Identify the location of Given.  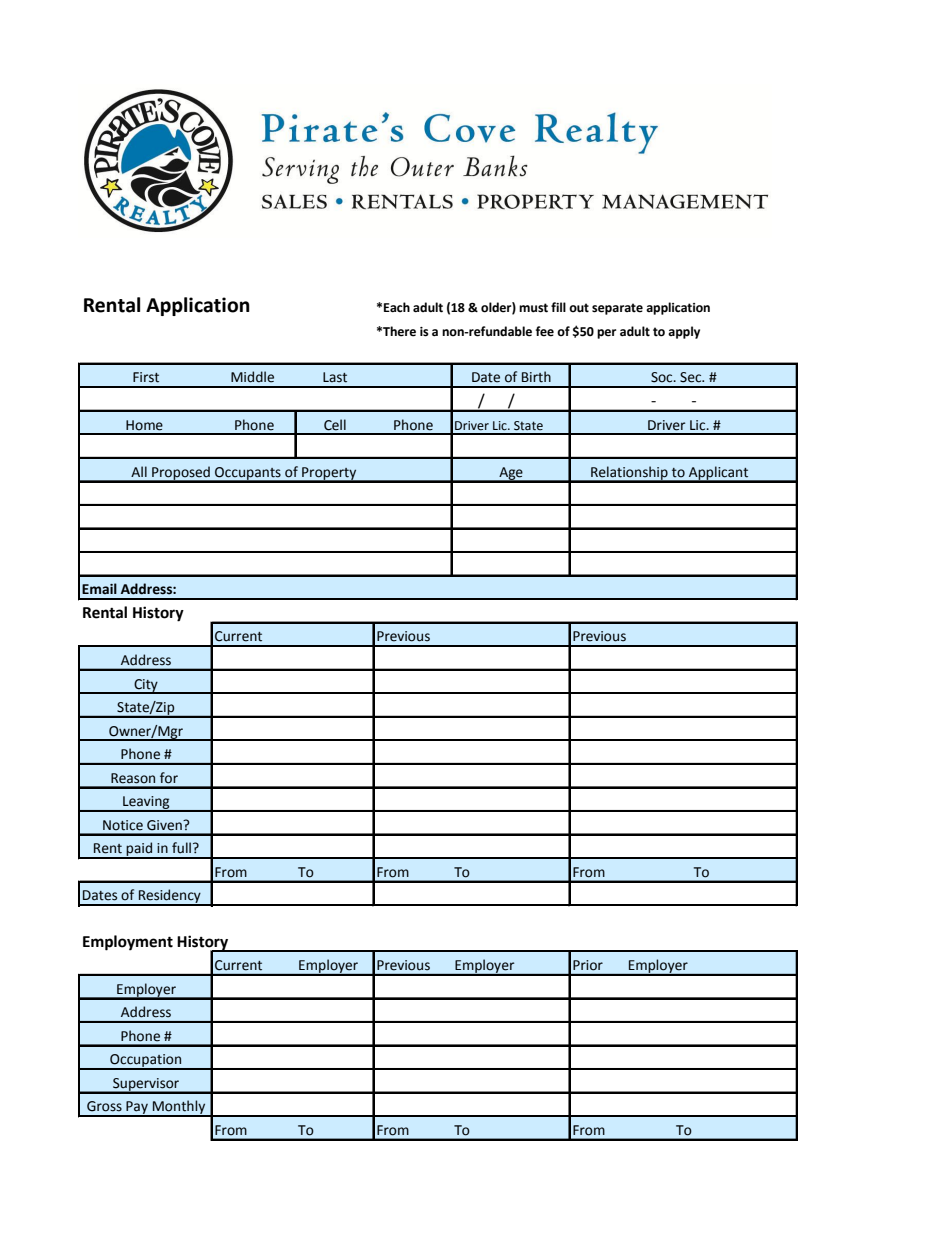
(165, 825).
